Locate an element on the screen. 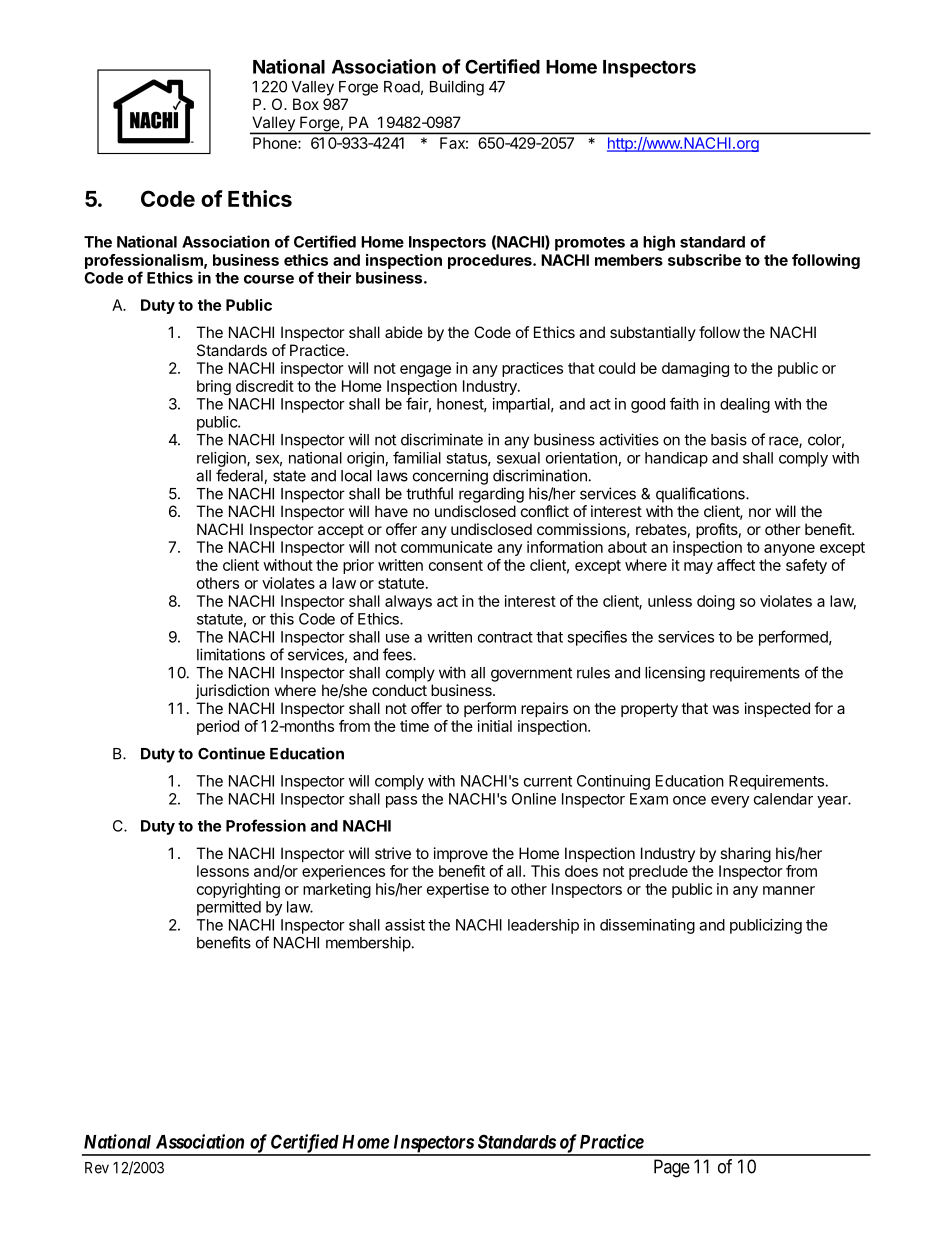 The image size is (952, 1233). Building is located at coordinates (457, 88).
